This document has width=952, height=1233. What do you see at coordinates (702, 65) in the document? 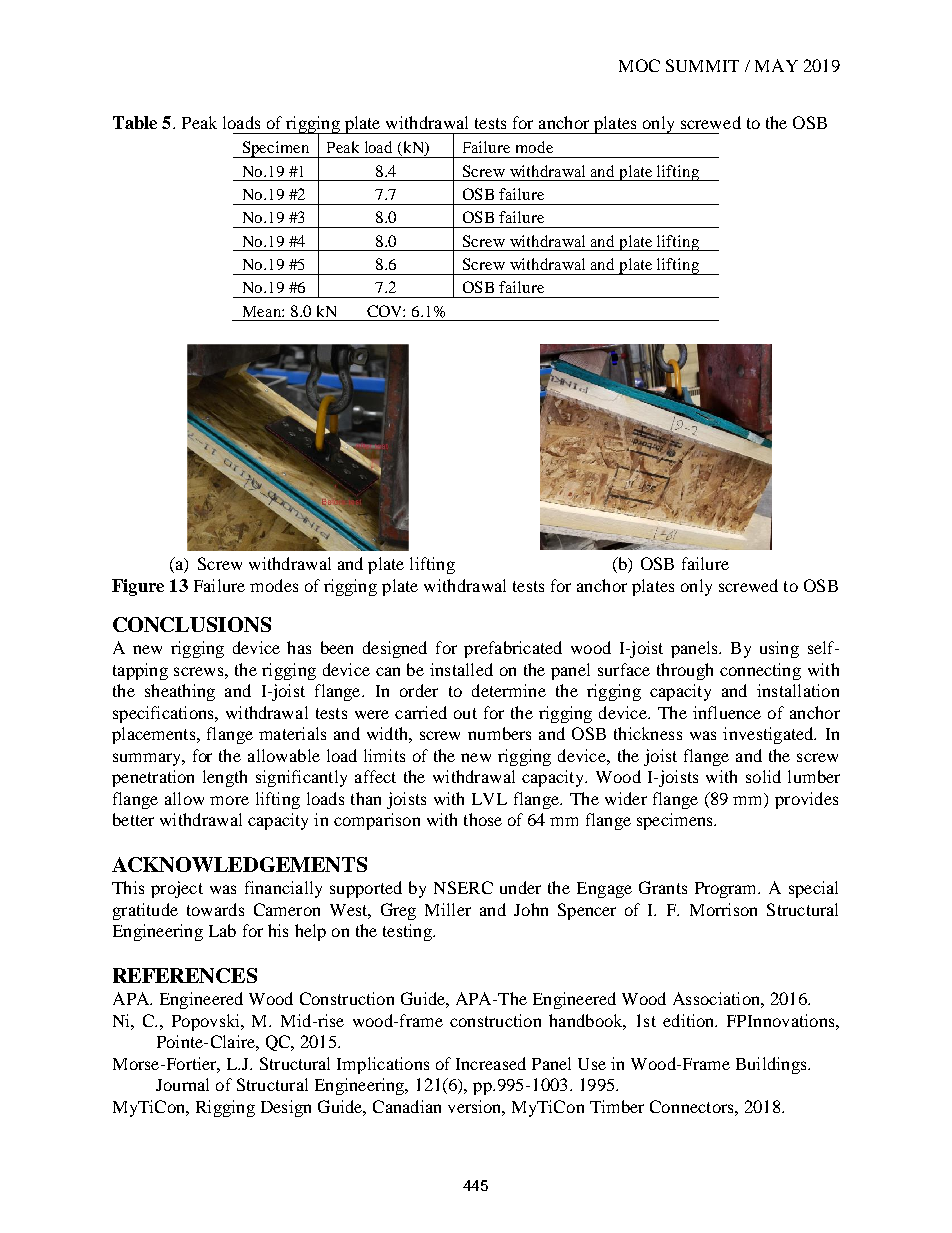
I see `SUMMIT` at bounding box center [702, 65].
